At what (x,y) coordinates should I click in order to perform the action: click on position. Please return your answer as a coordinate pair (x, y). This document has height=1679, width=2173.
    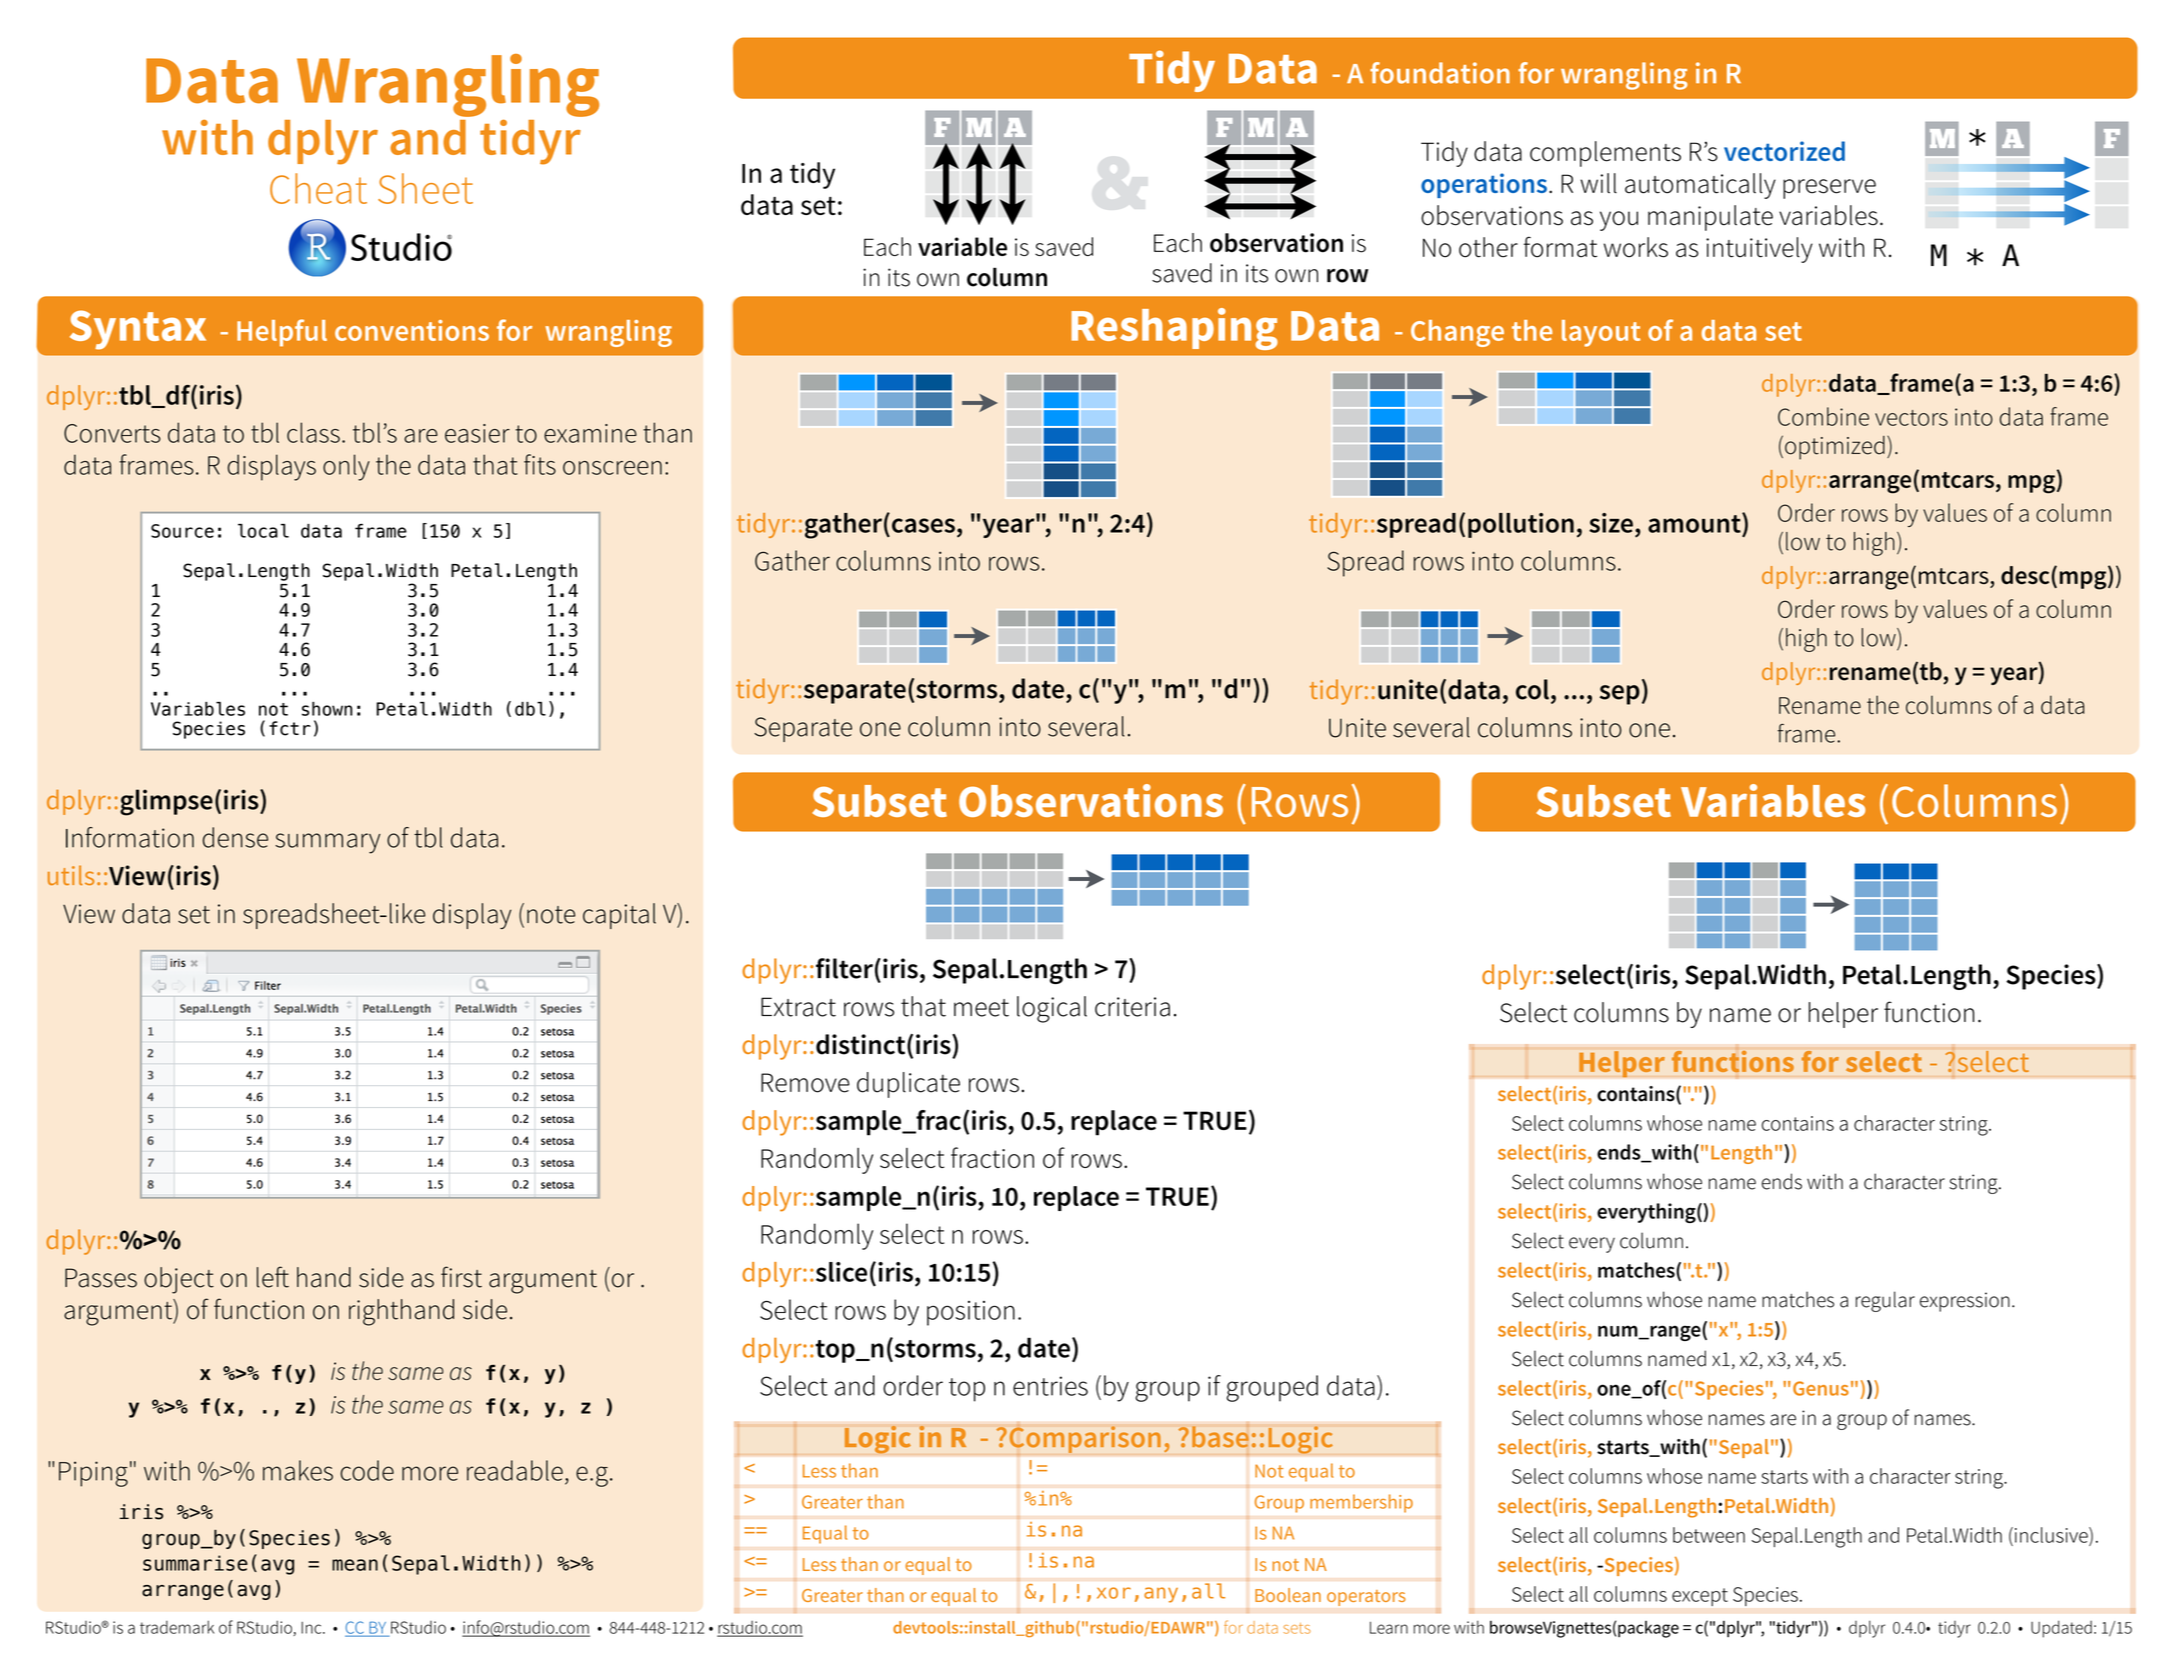
    Looking at the image, I should click on (971, 1313).
